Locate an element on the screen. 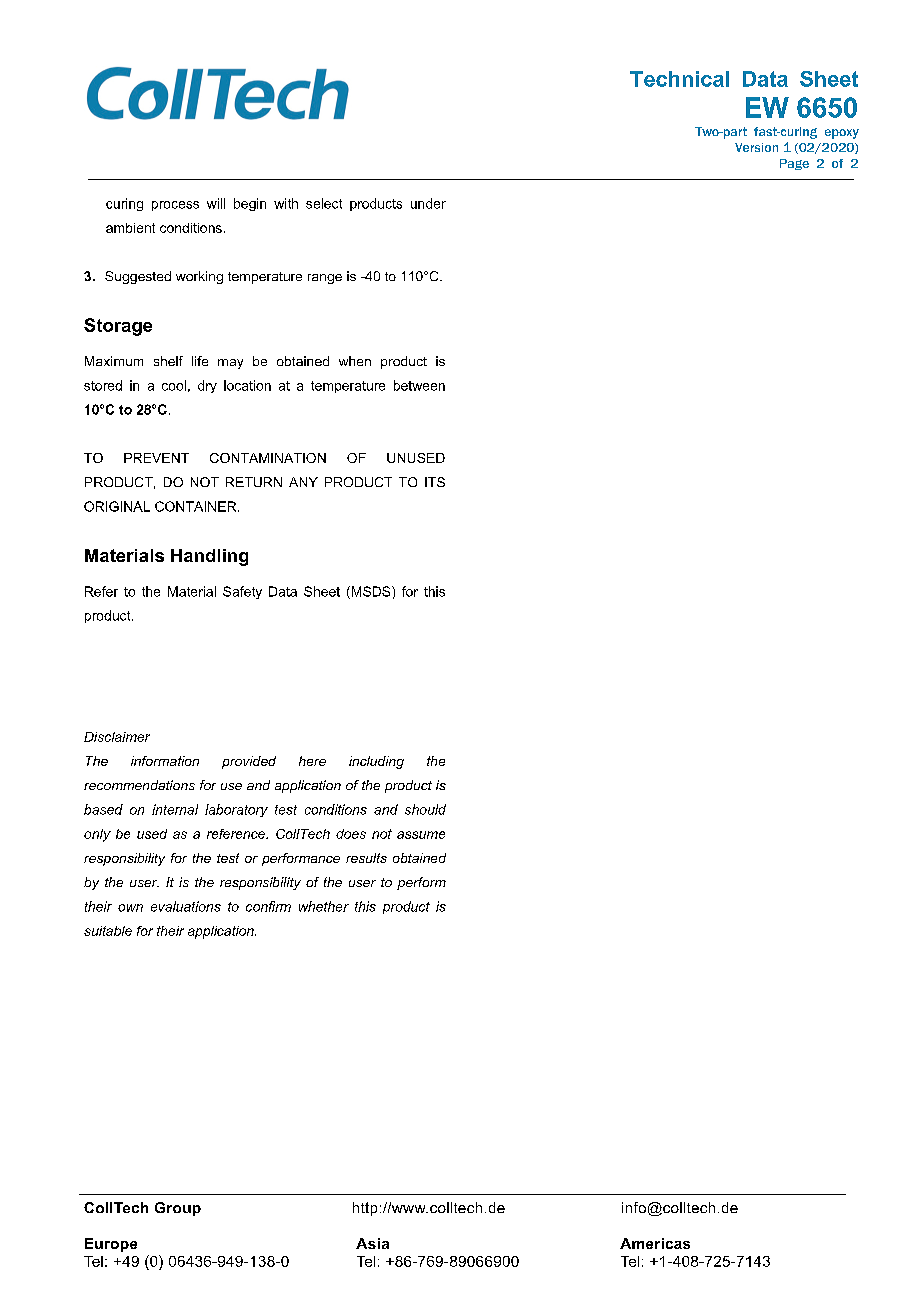  should is located at coordinates (425, 809).
